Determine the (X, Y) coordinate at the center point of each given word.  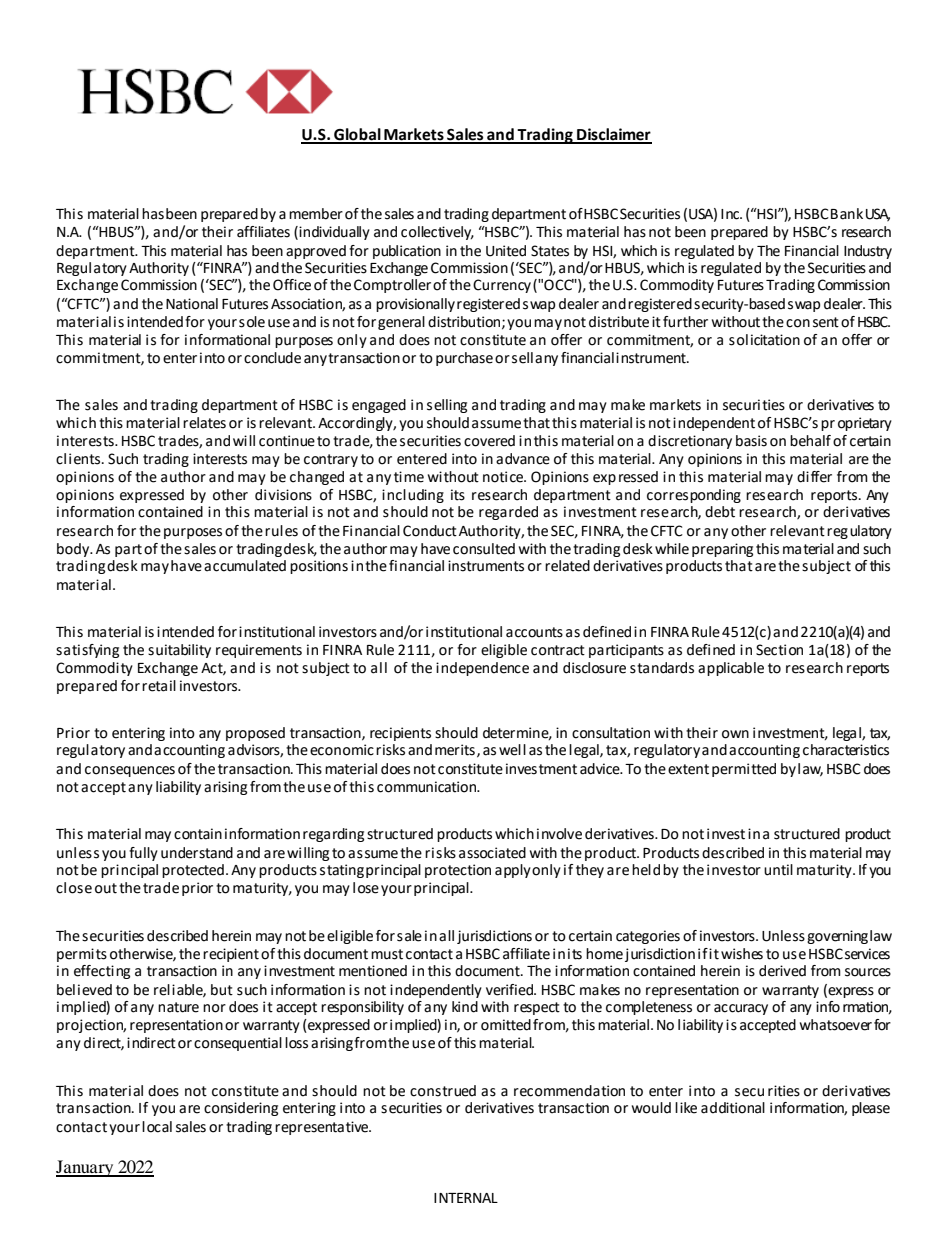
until (778, 870)
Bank (847, 214)
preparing (722, 550)
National (192, 304)
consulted (484, 549)
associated (492, 853)
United (506, 251)
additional (733, 1108)
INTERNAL (466, 1198)
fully (143, 854)
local (157, 1127)
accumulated (245, 566)
